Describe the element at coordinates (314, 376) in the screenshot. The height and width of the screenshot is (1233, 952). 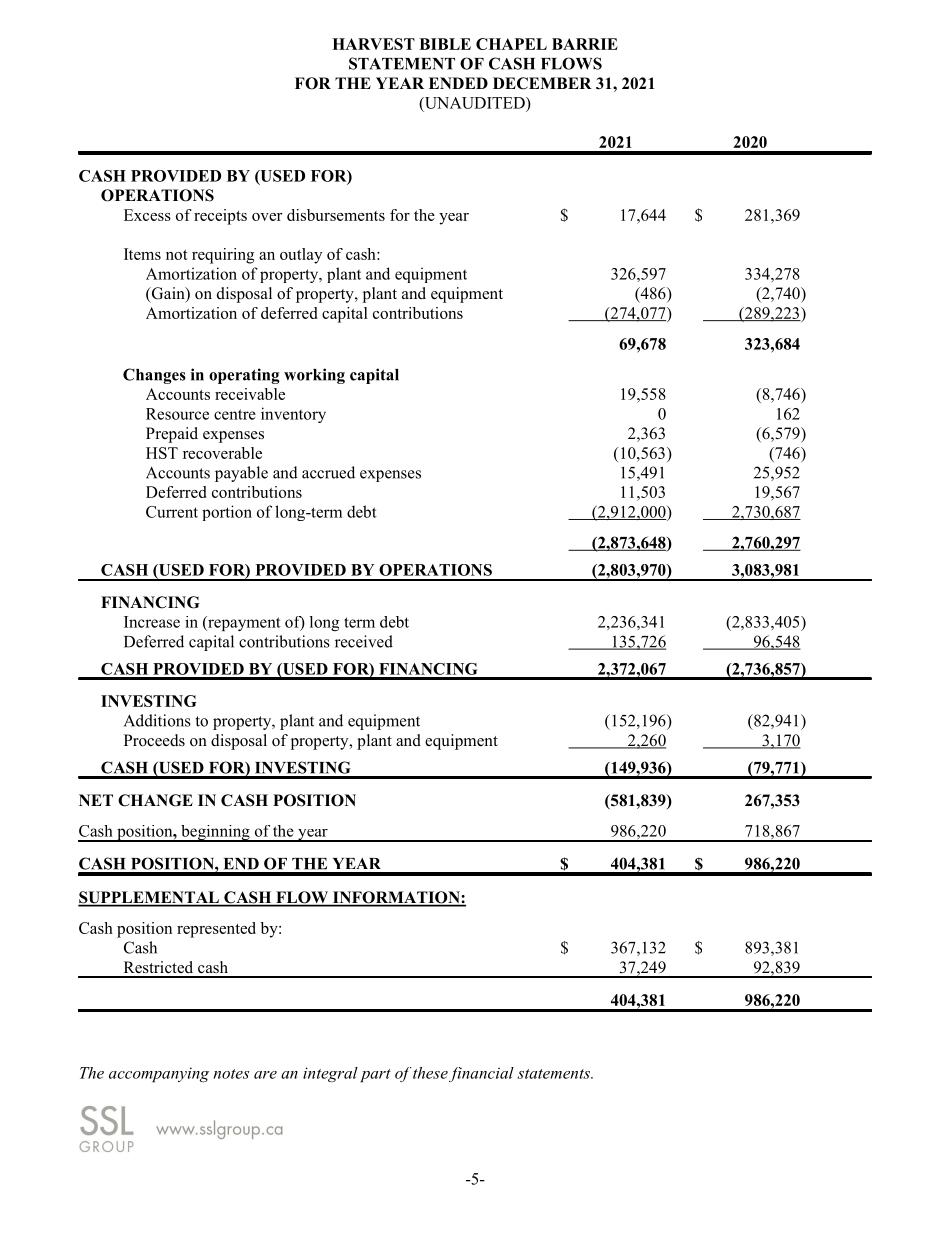
I see `working` at that location.
